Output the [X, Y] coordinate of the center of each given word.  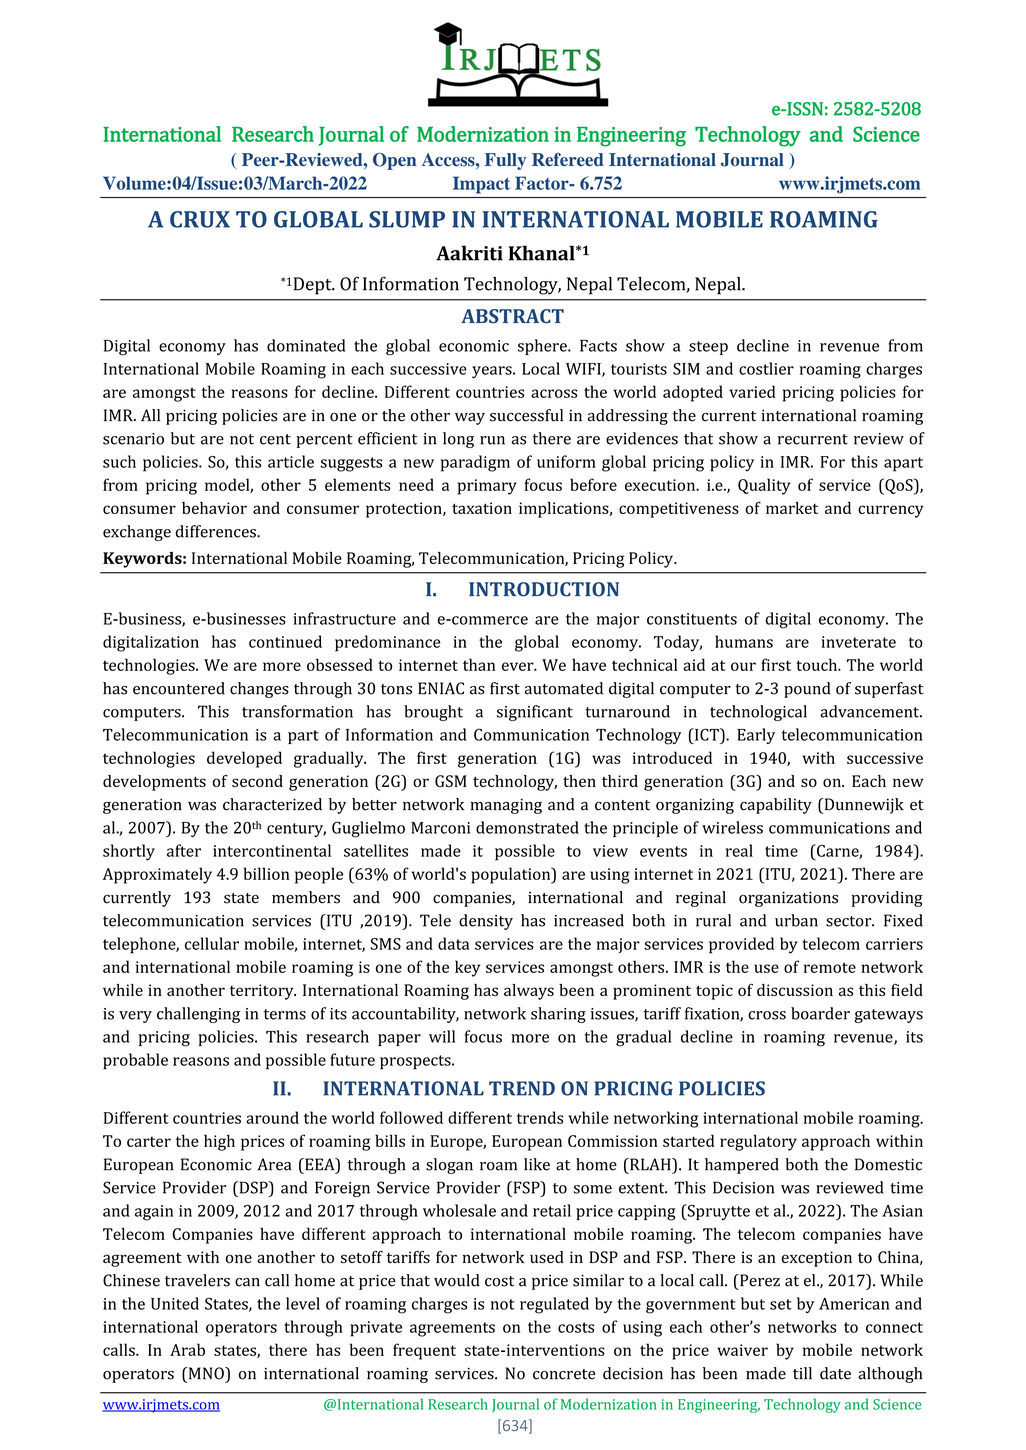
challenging [198, 1015]
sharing [558, 1015]
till [802, 1373]
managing [506, 806]
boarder [820, 1013]
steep [708, 348]
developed [244, 759]
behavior [214, 508]
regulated [554, 1305]
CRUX [200, 219]
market [792, 508]
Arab [187, 1349]
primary [487, 487]
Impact [481, 185]
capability [776, 806]
